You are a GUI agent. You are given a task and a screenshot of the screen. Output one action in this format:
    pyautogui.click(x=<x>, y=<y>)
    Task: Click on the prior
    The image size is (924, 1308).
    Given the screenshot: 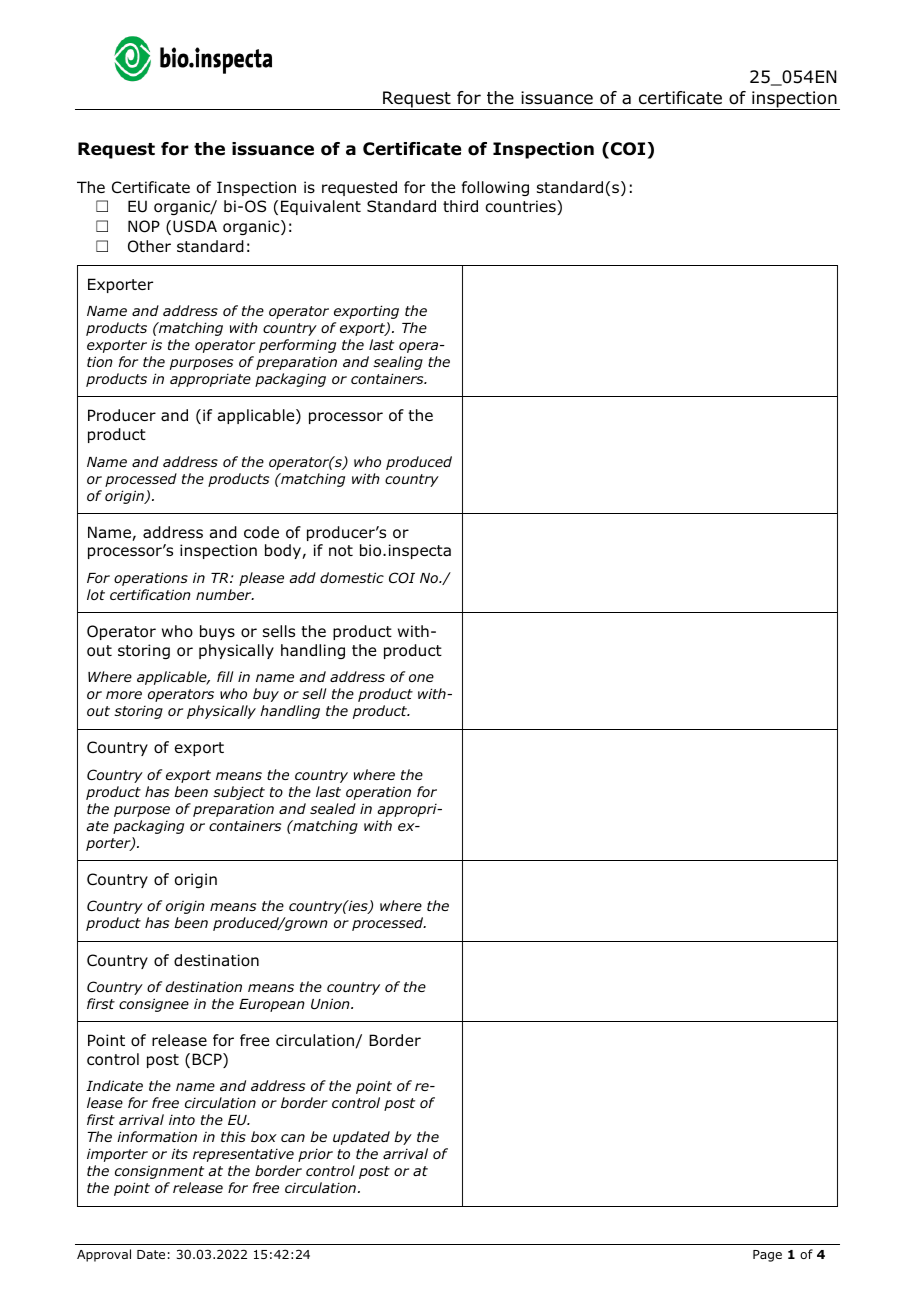 What is the action you would take?
    pyautogui.click(x=315, y=1155)
